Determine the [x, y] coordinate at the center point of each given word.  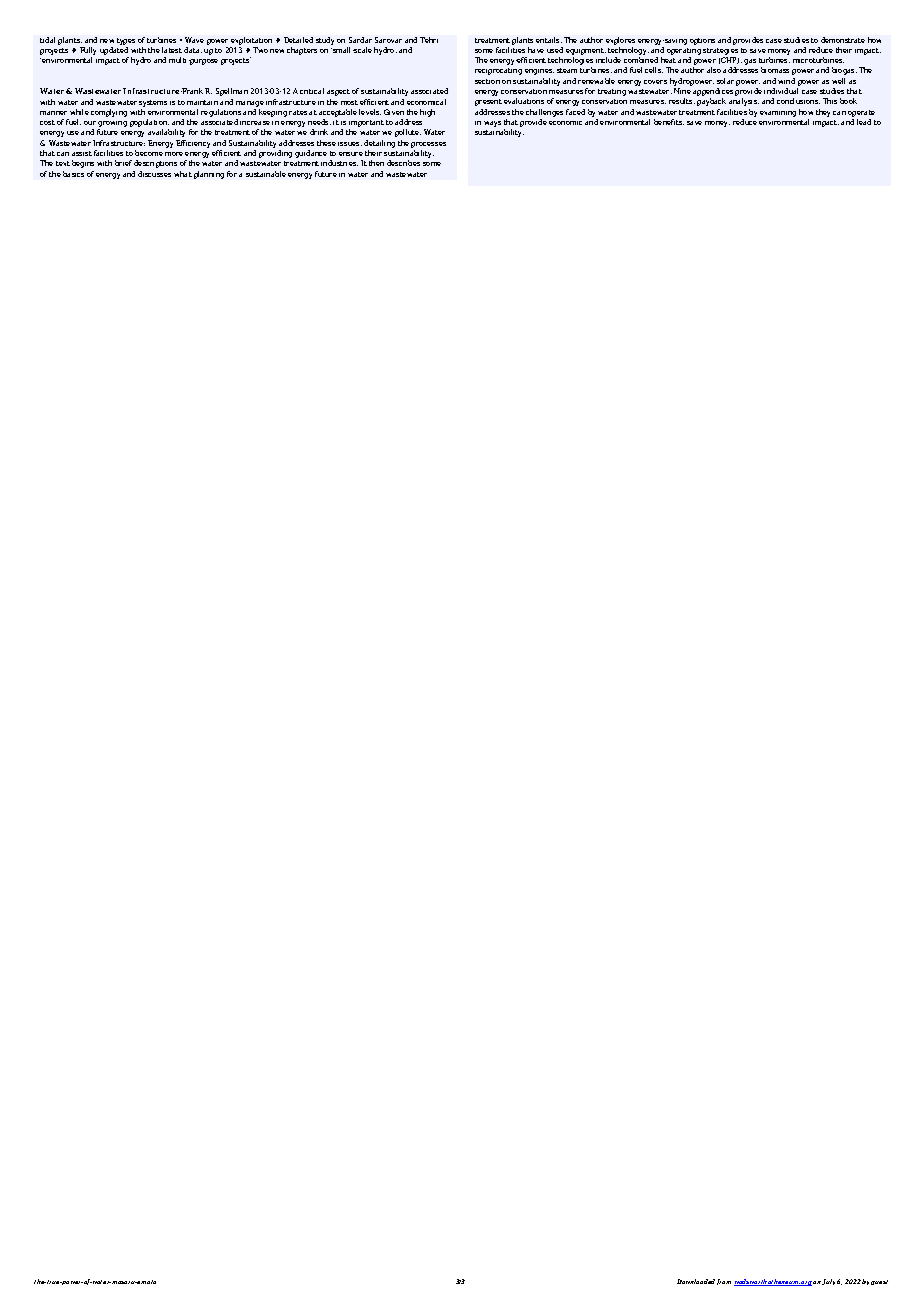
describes [403, 163]
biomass [775, 70]
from [724, 1282]
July [828, 1282]
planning [209, 175]
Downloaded [696, 1281]
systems [153, 103]
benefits [669, 122]
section [487, 81]
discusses [154, 174]
